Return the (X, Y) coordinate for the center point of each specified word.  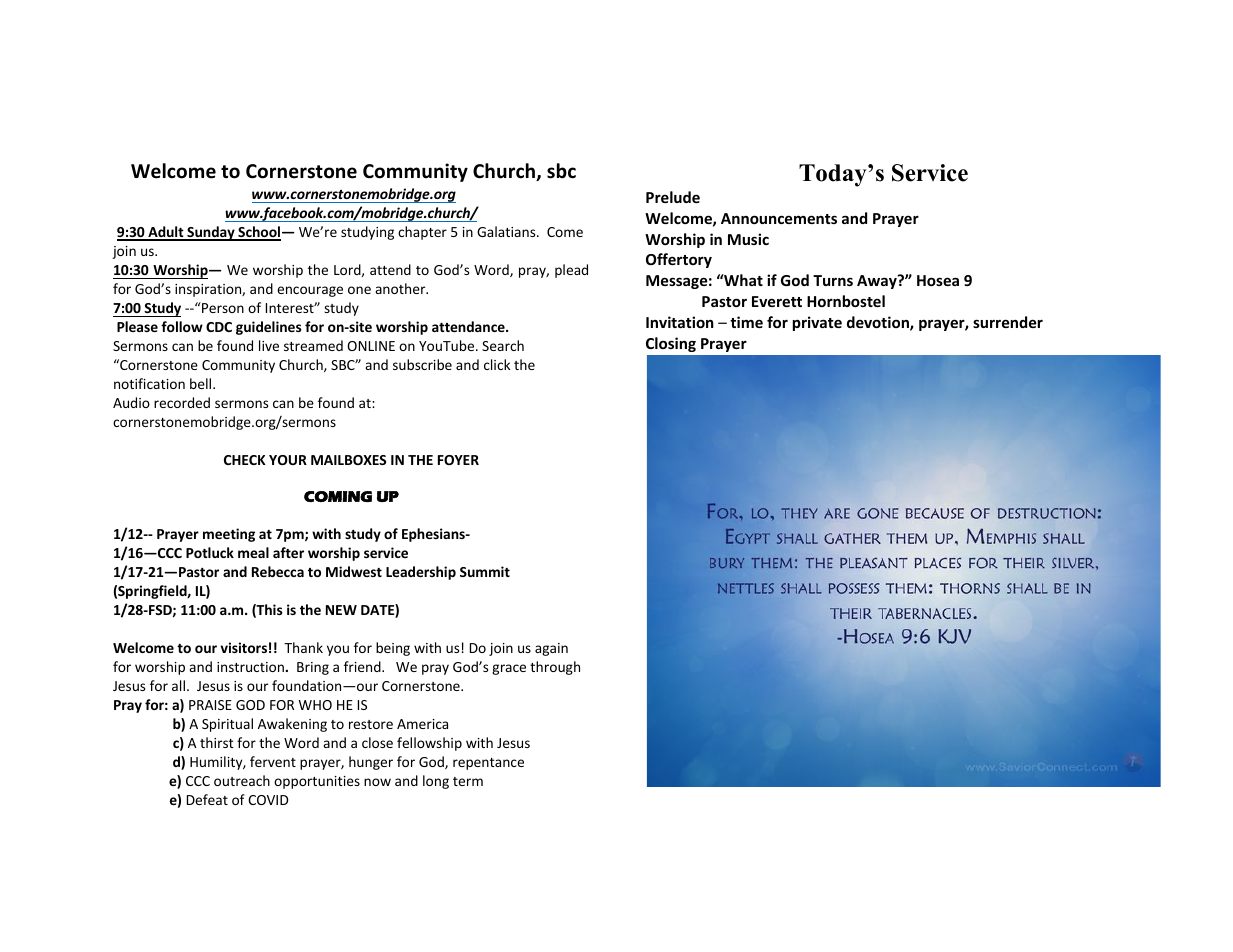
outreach (242, 780)
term (468, 781)
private (817, 323)
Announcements (779, 218)
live (269, 345)
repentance (488, 764)
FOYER (458, 460)
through (555, 668)
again (551, 649)
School (259, 233)
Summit (485, 571)
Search (503, 345)
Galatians (507, 231)
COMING (338, 496)
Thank (303, 647)
